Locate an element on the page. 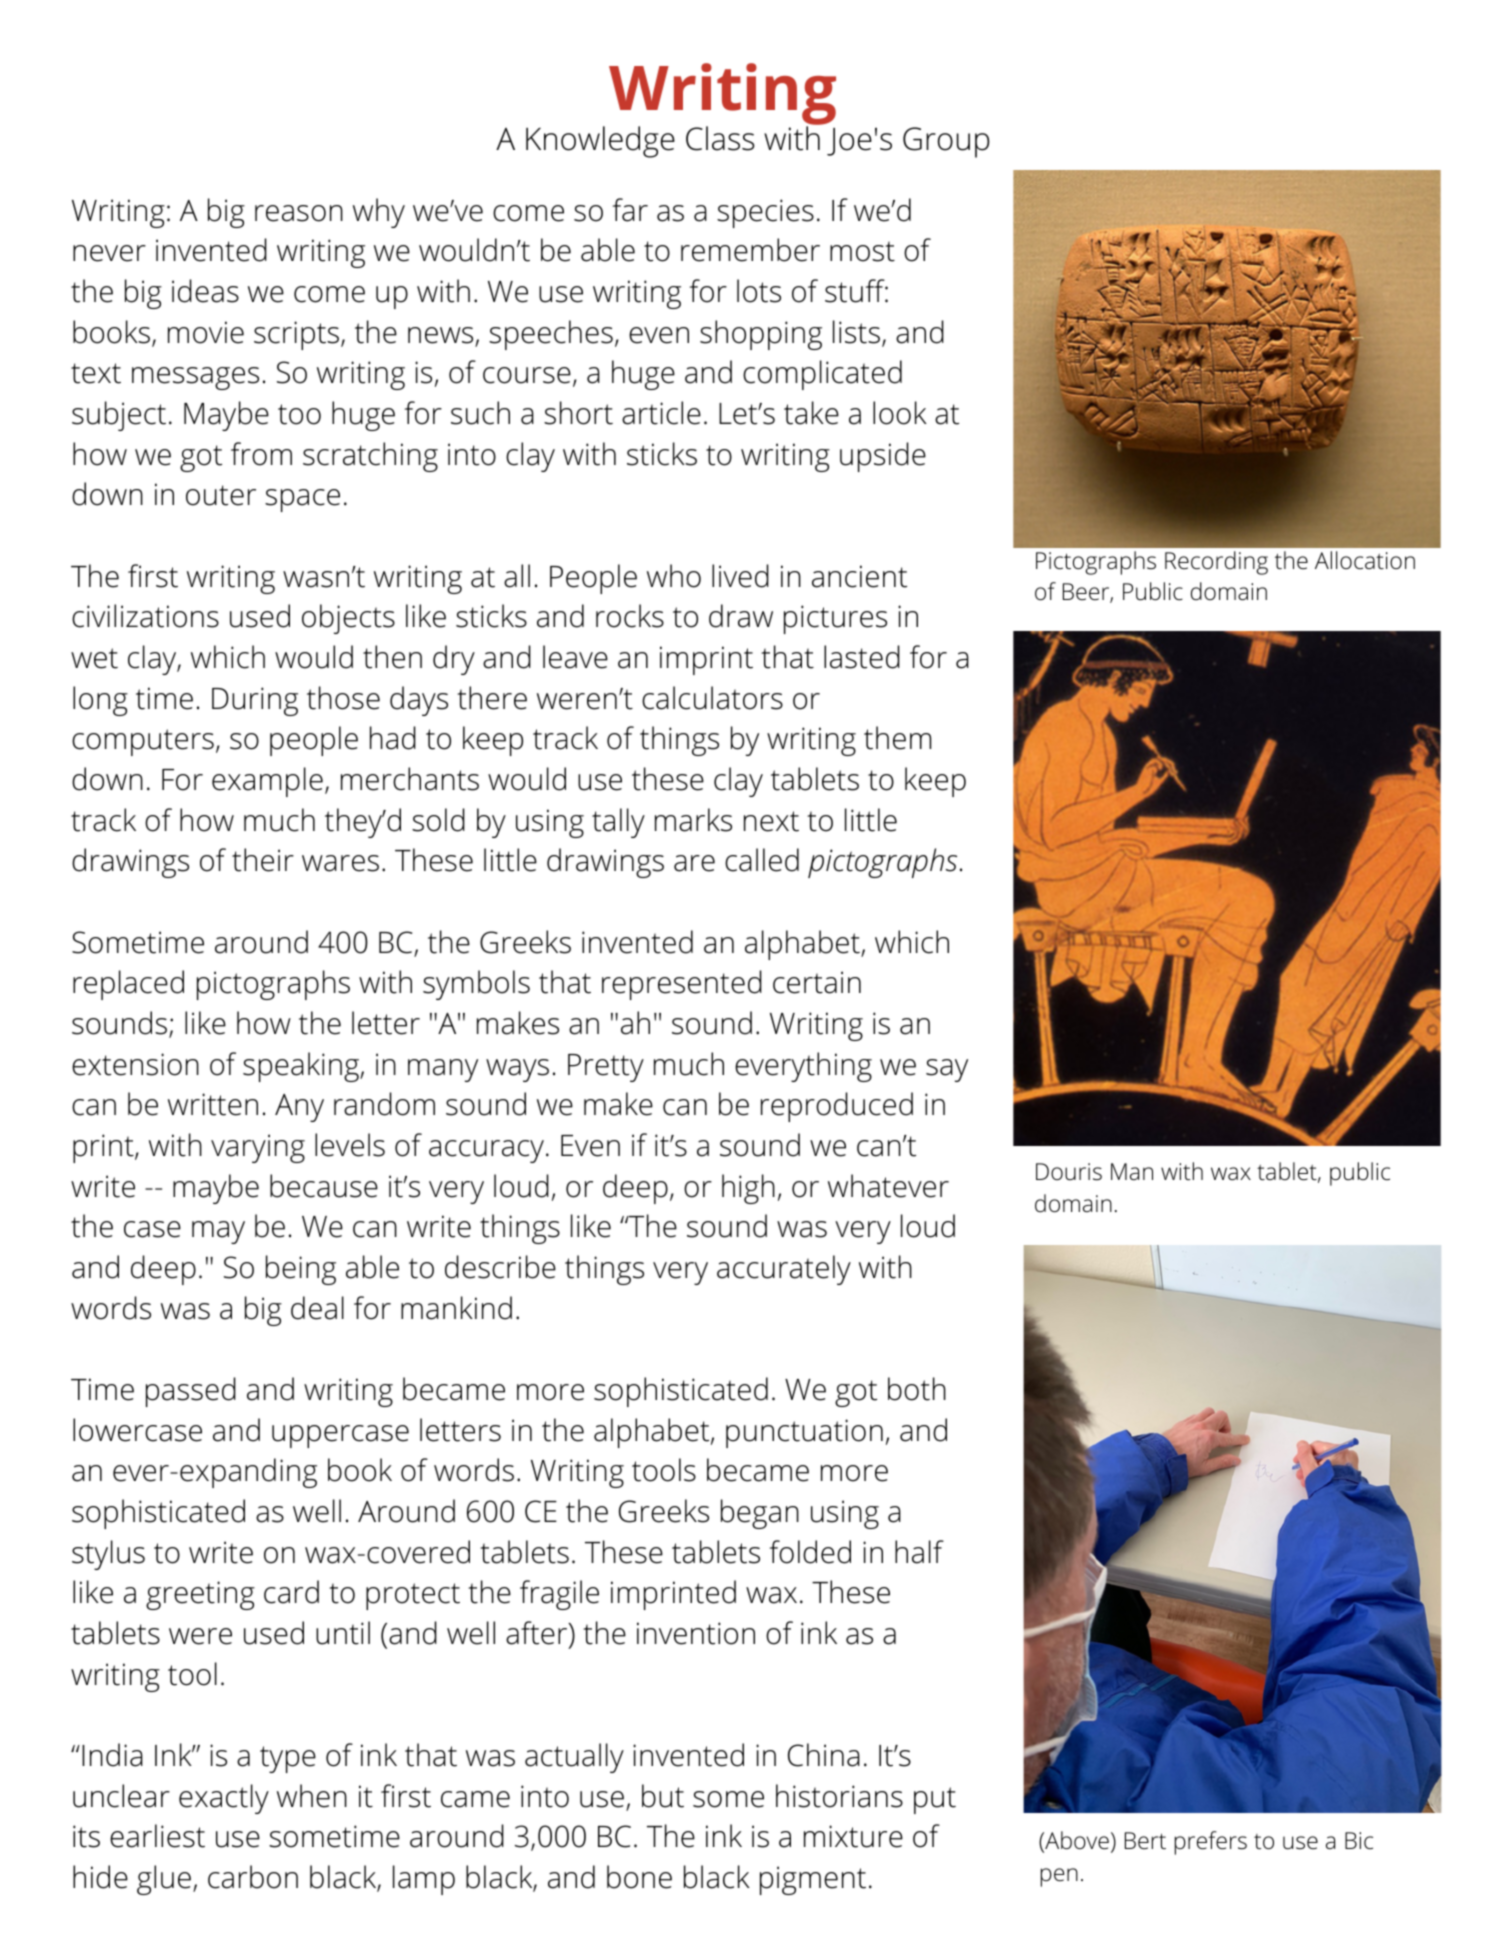 This page has height=1952, width=1509. exactly is located at coordinates (224, 1799).
